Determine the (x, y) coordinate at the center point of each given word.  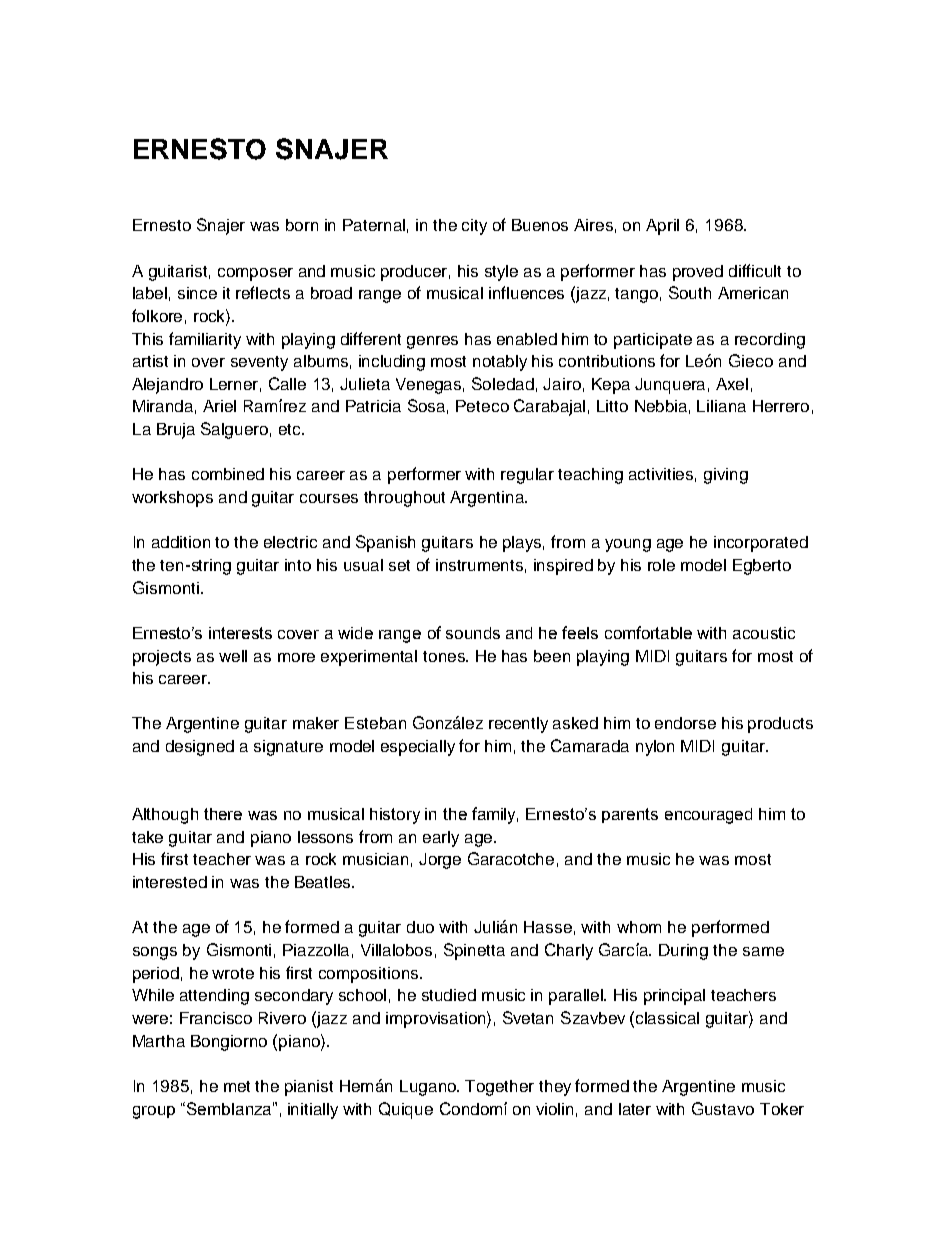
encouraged (708, 816)
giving (726, 476)
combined (228, 474)
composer (255, 274)
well (233, 656)
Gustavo (723, 1108)
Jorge (440, 861)
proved (698, 273)
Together (499, 1088)
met (237, 1086)
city (474, 227)
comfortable (648, 632)
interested (170, 882)
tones (445, 656)
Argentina (488, 499)
